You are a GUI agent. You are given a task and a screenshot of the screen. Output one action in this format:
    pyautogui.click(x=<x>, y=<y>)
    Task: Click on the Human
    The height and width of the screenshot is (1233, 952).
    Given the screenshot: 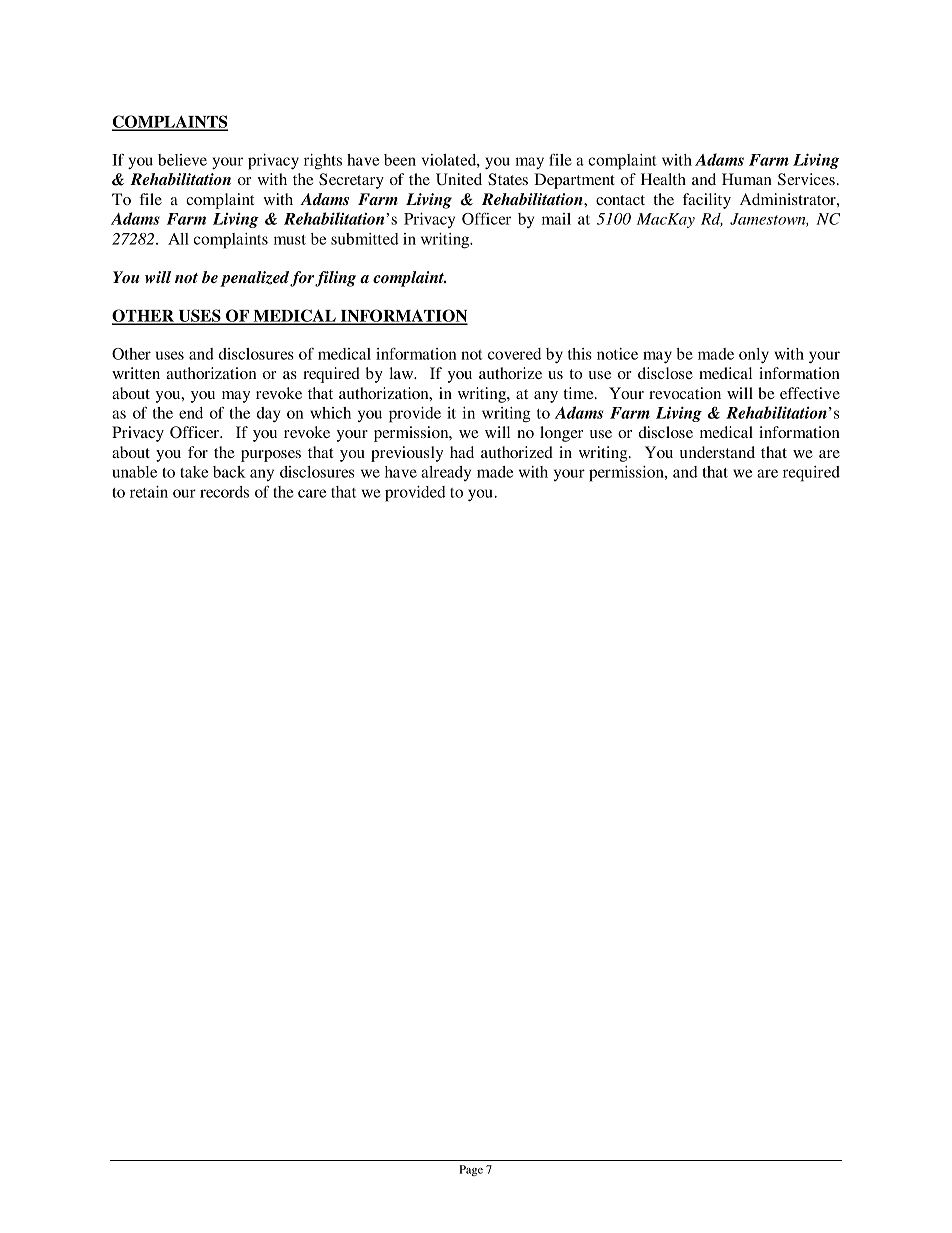 What is the action you would take?
    pyautogui.click(x=747, y=179)
